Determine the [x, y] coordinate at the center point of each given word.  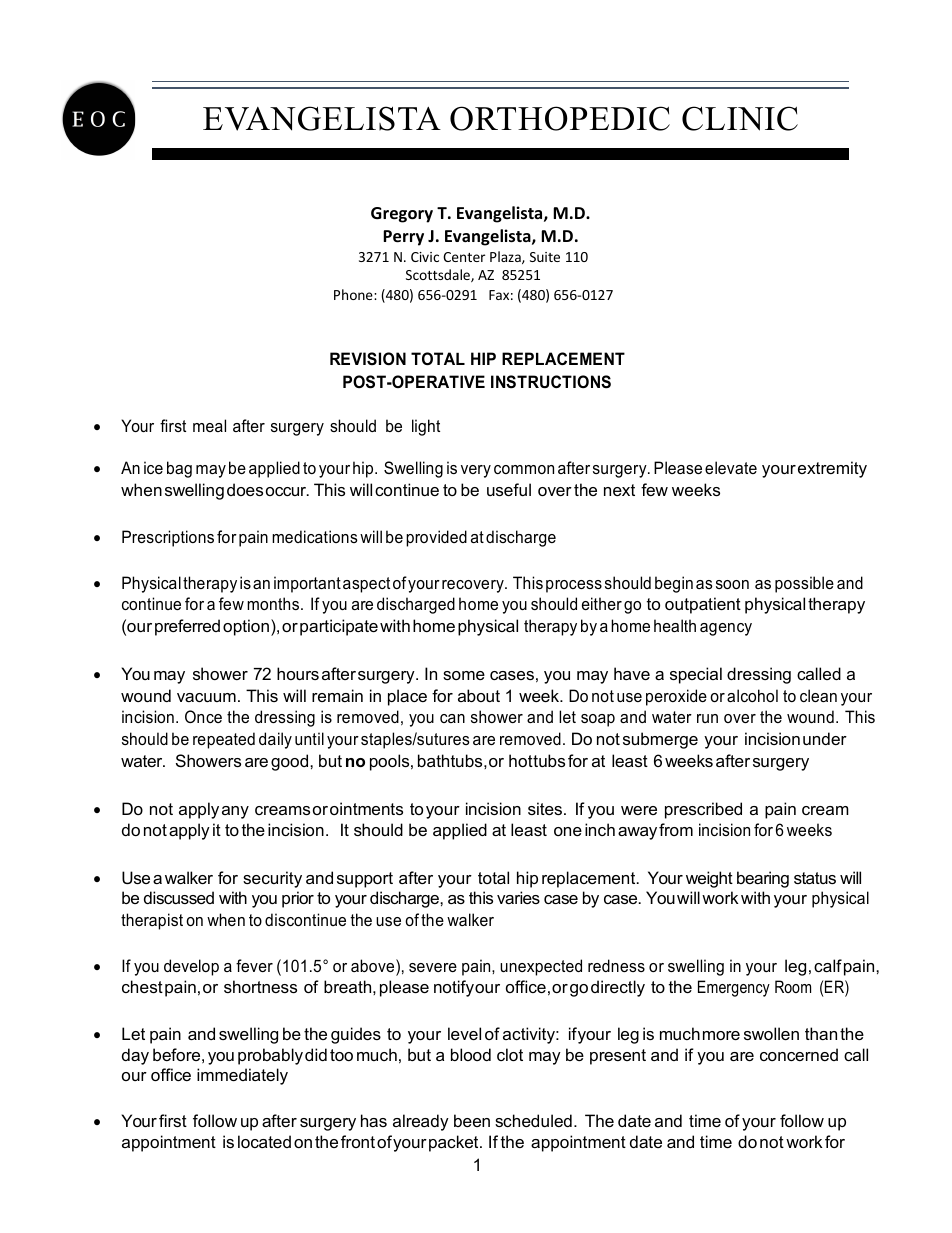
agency [726, 629]
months [274, 603]
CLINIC [740, 118]
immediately [242, 1076]
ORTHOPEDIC [560, 118]
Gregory [402, 215]
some [464, 675]
